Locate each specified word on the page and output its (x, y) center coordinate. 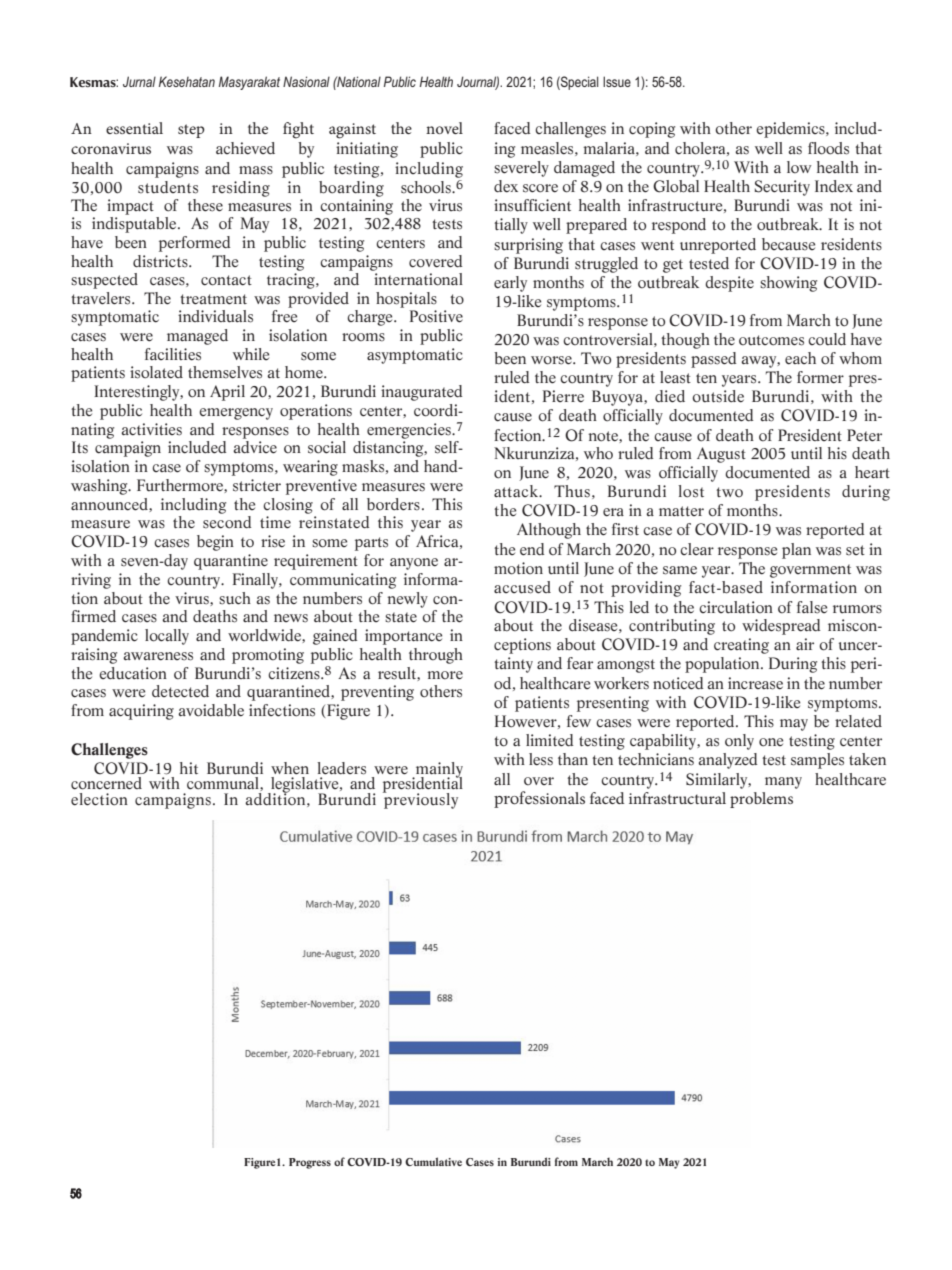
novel (444, 128)
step (191, 131)
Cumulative (433, 1161)
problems (761, 800)
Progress (310, 1163)
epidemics (791, 130)
